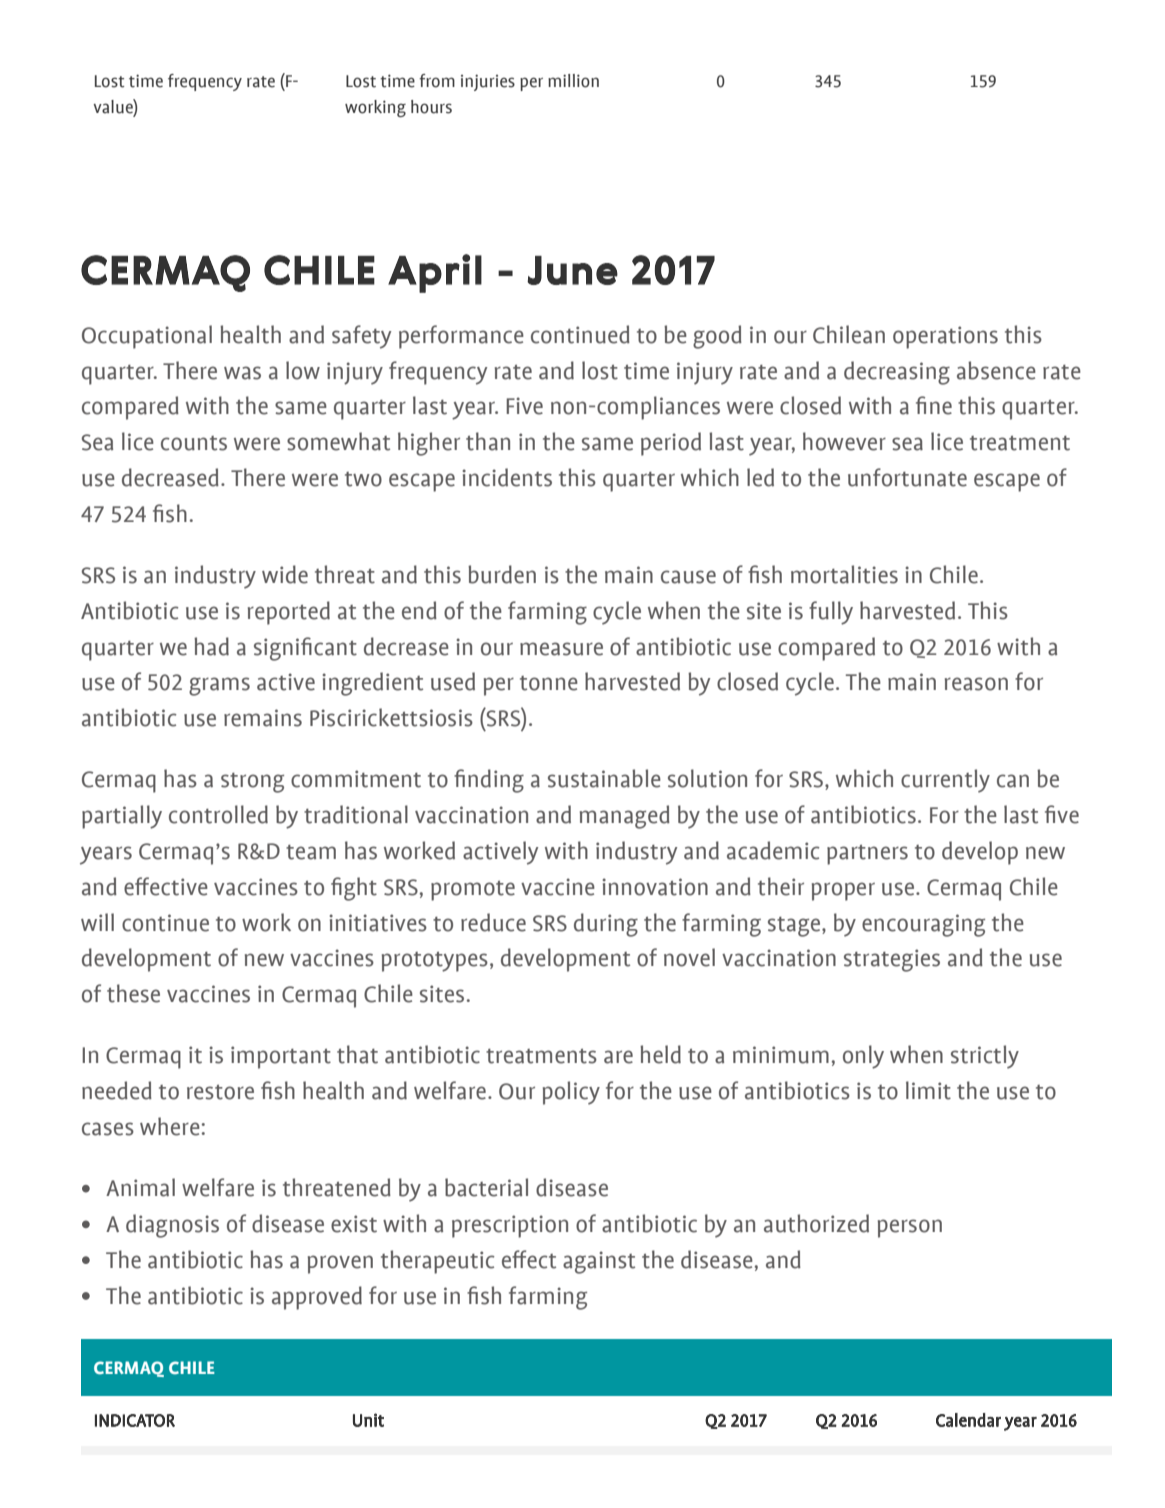 The image size is (1165, 1508). I want to click on reduce, so click(493, 922).
